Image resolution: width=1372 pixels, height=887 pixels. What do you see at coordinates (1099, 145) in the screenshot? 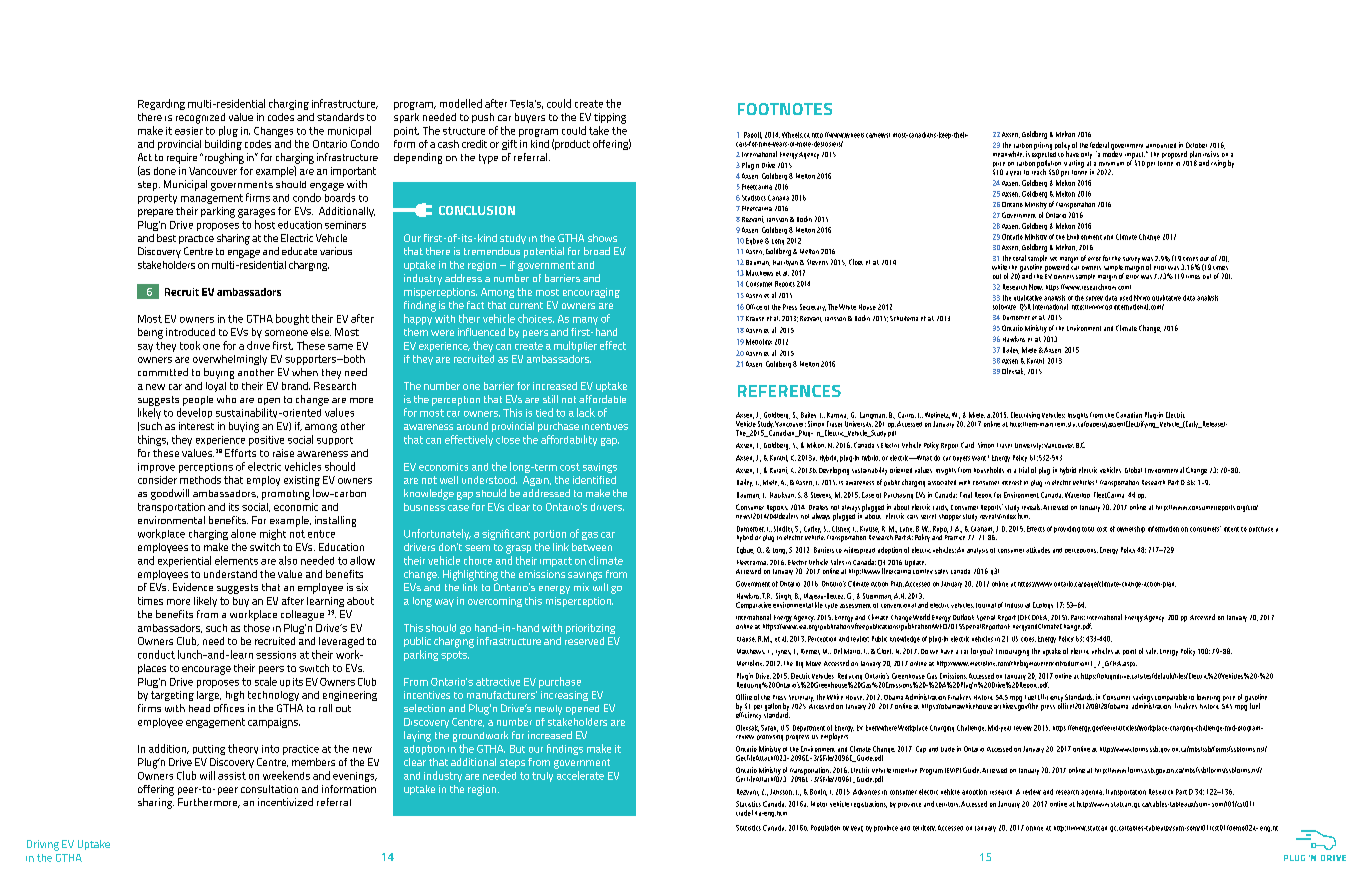
I see `federal` at bounding box center [1099, 145].
